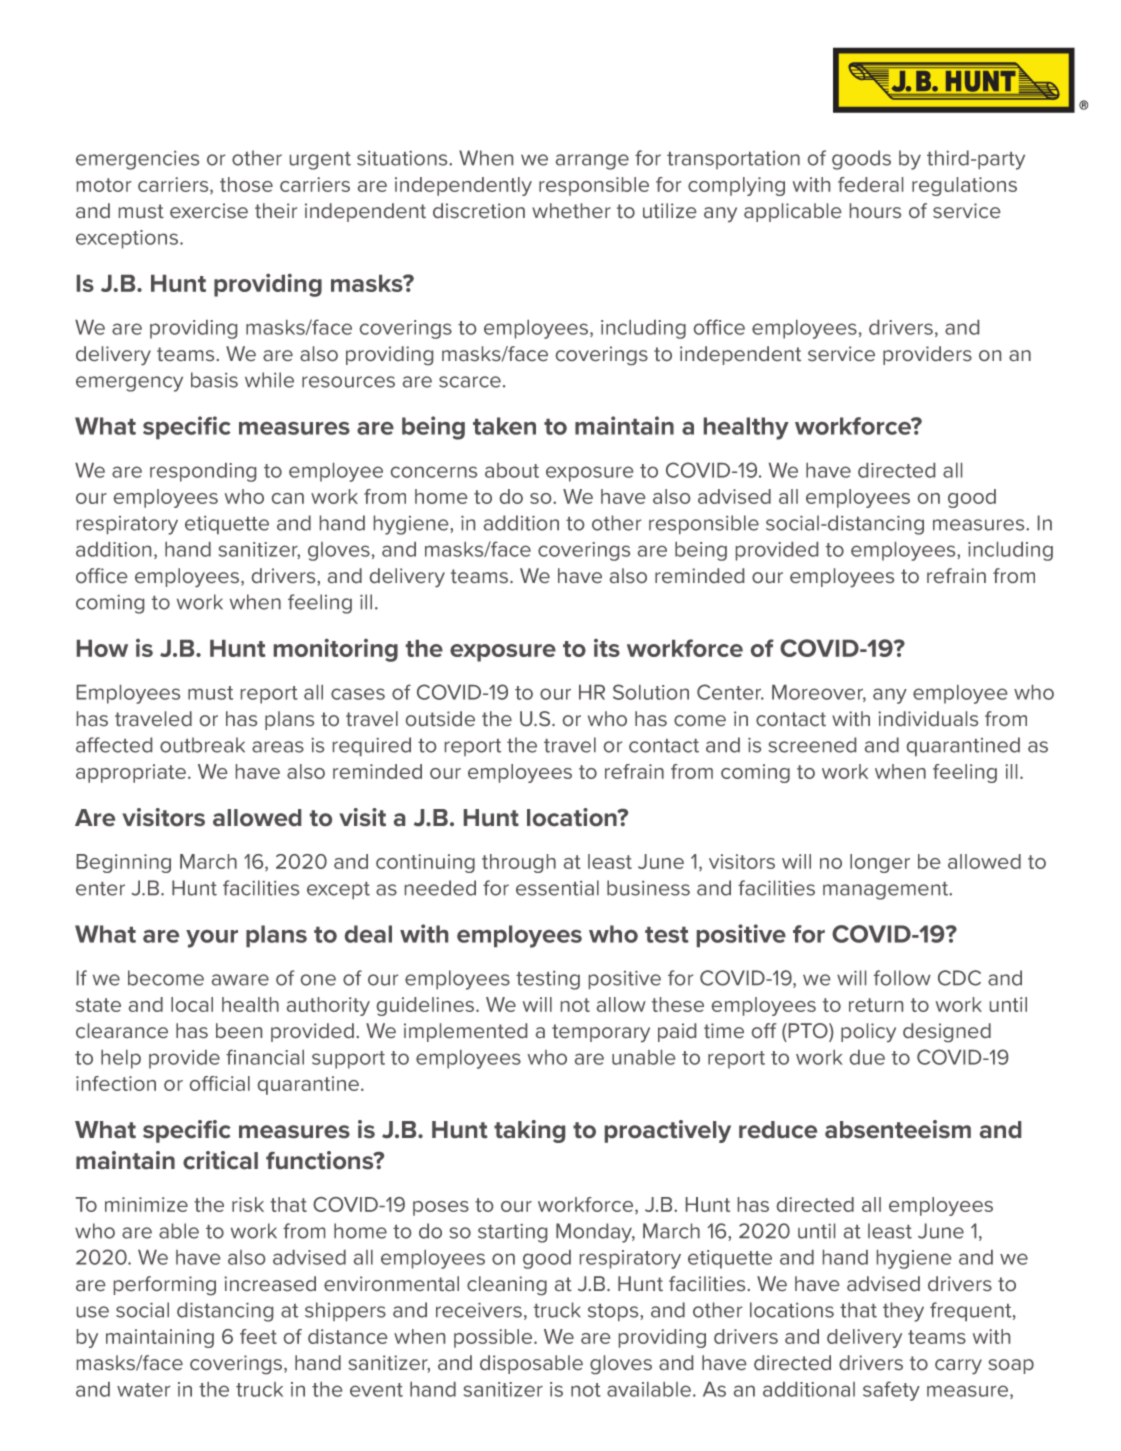 The width and height of the image is (1121, 1451). I want to click on individuals, so click(928, 718).
